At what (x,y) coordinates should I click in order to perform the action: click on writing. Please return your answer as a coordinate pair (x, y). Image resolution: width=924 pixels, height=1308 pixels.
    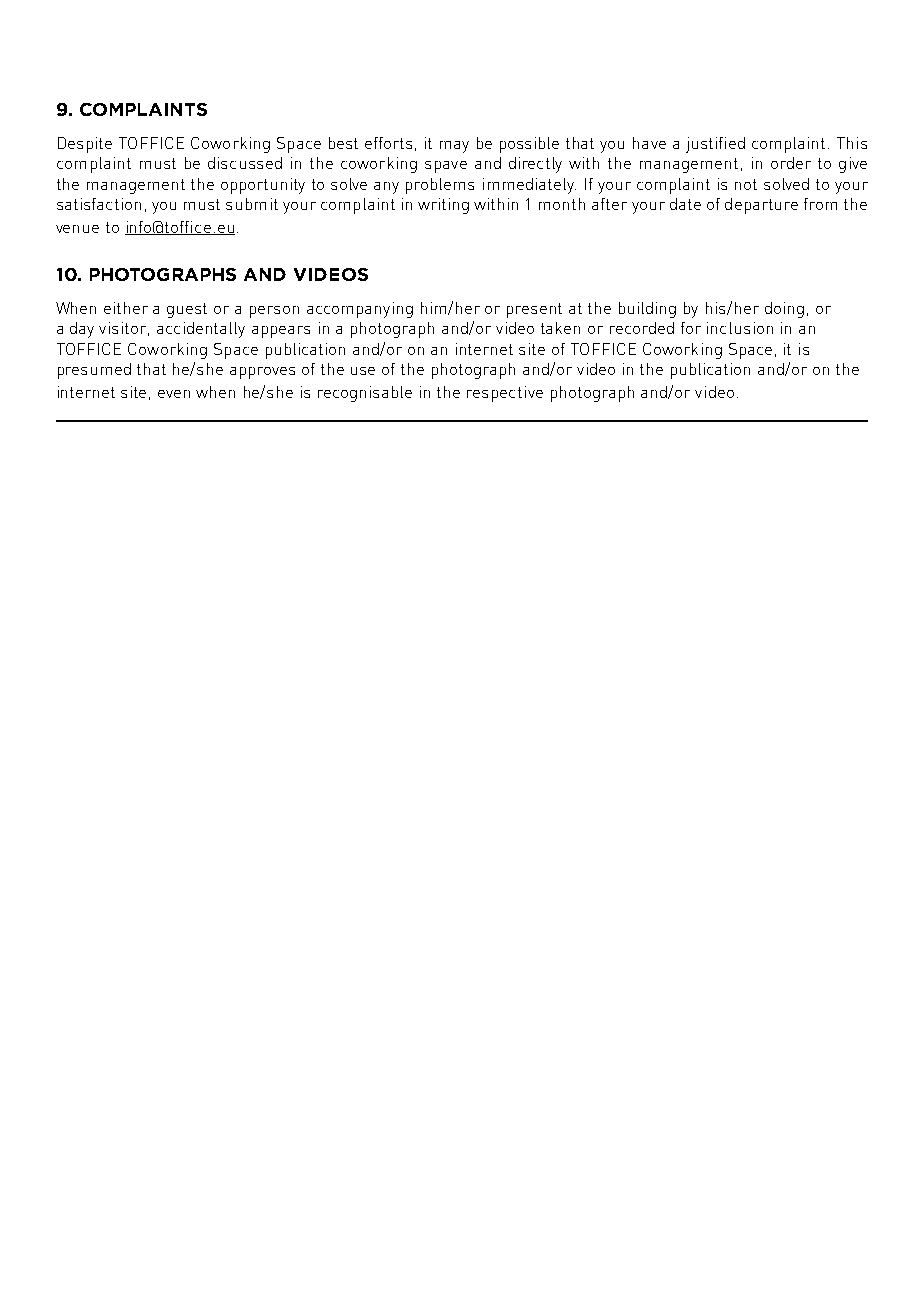
    Looking at the image, I should click on (443, 206).
